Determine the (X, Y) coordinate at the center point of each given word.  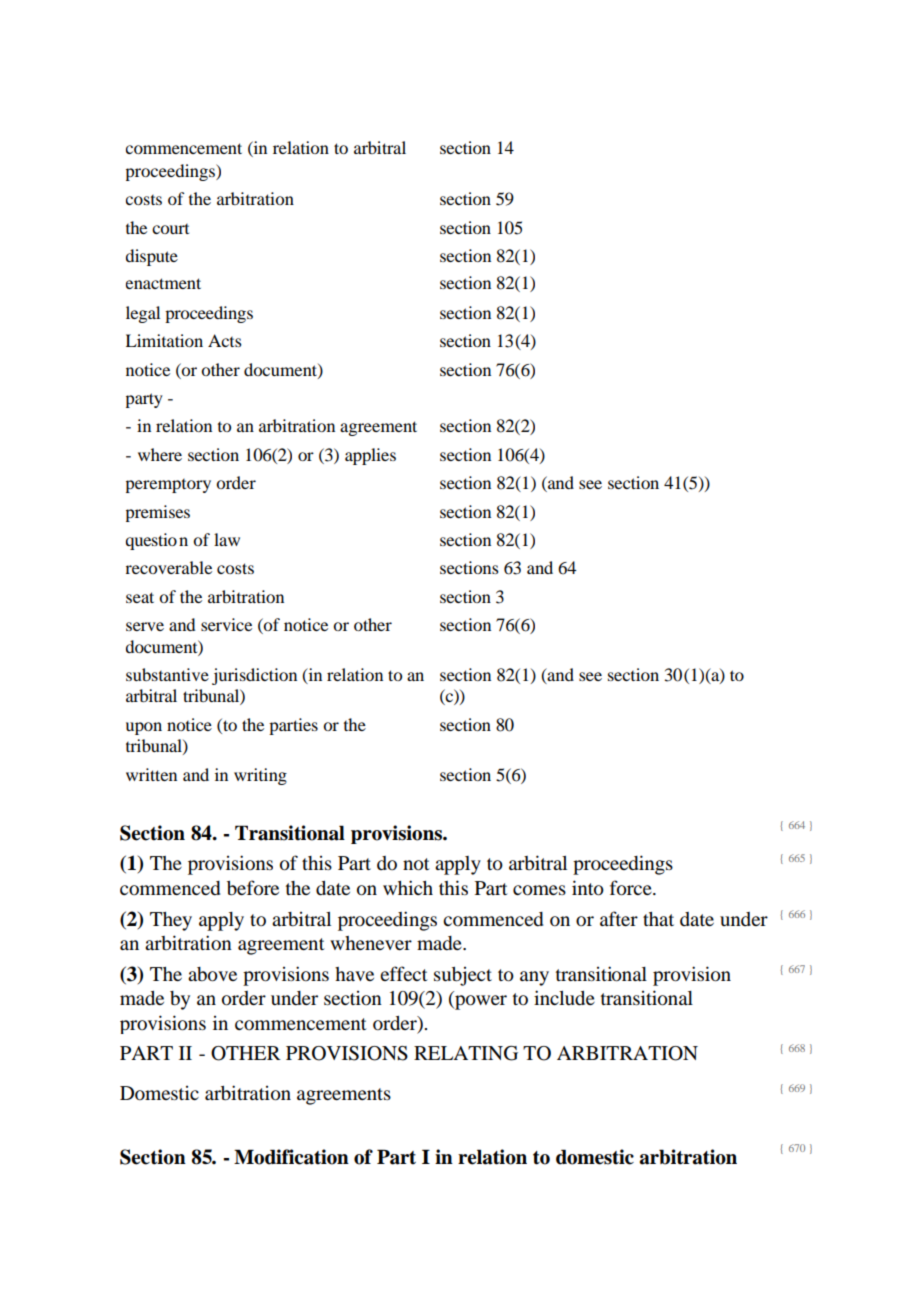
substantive (167, 674)
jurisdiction (254, 676)
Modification (291, 1157)
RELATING (466, 1053)
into (588, 888)
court (170, 229)
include (564, 998)
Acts (225, 340)
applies (370, 456)
